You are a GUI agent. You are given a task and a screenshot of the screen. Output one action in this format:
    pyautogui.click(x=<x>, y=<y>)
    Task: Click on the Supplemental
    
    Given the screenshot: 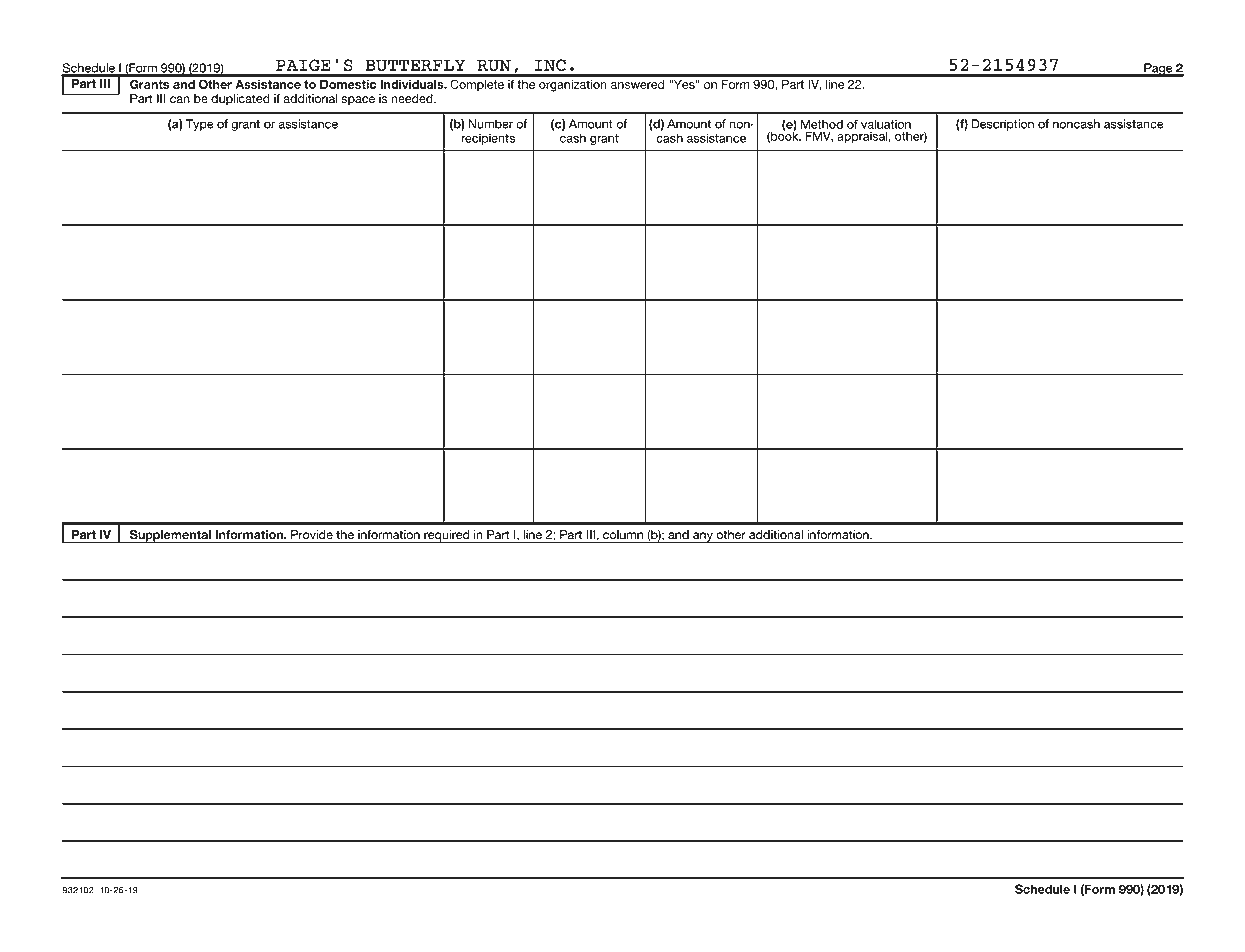 What is the action you would take?
    pyautogui.click(x=170, y=536)
